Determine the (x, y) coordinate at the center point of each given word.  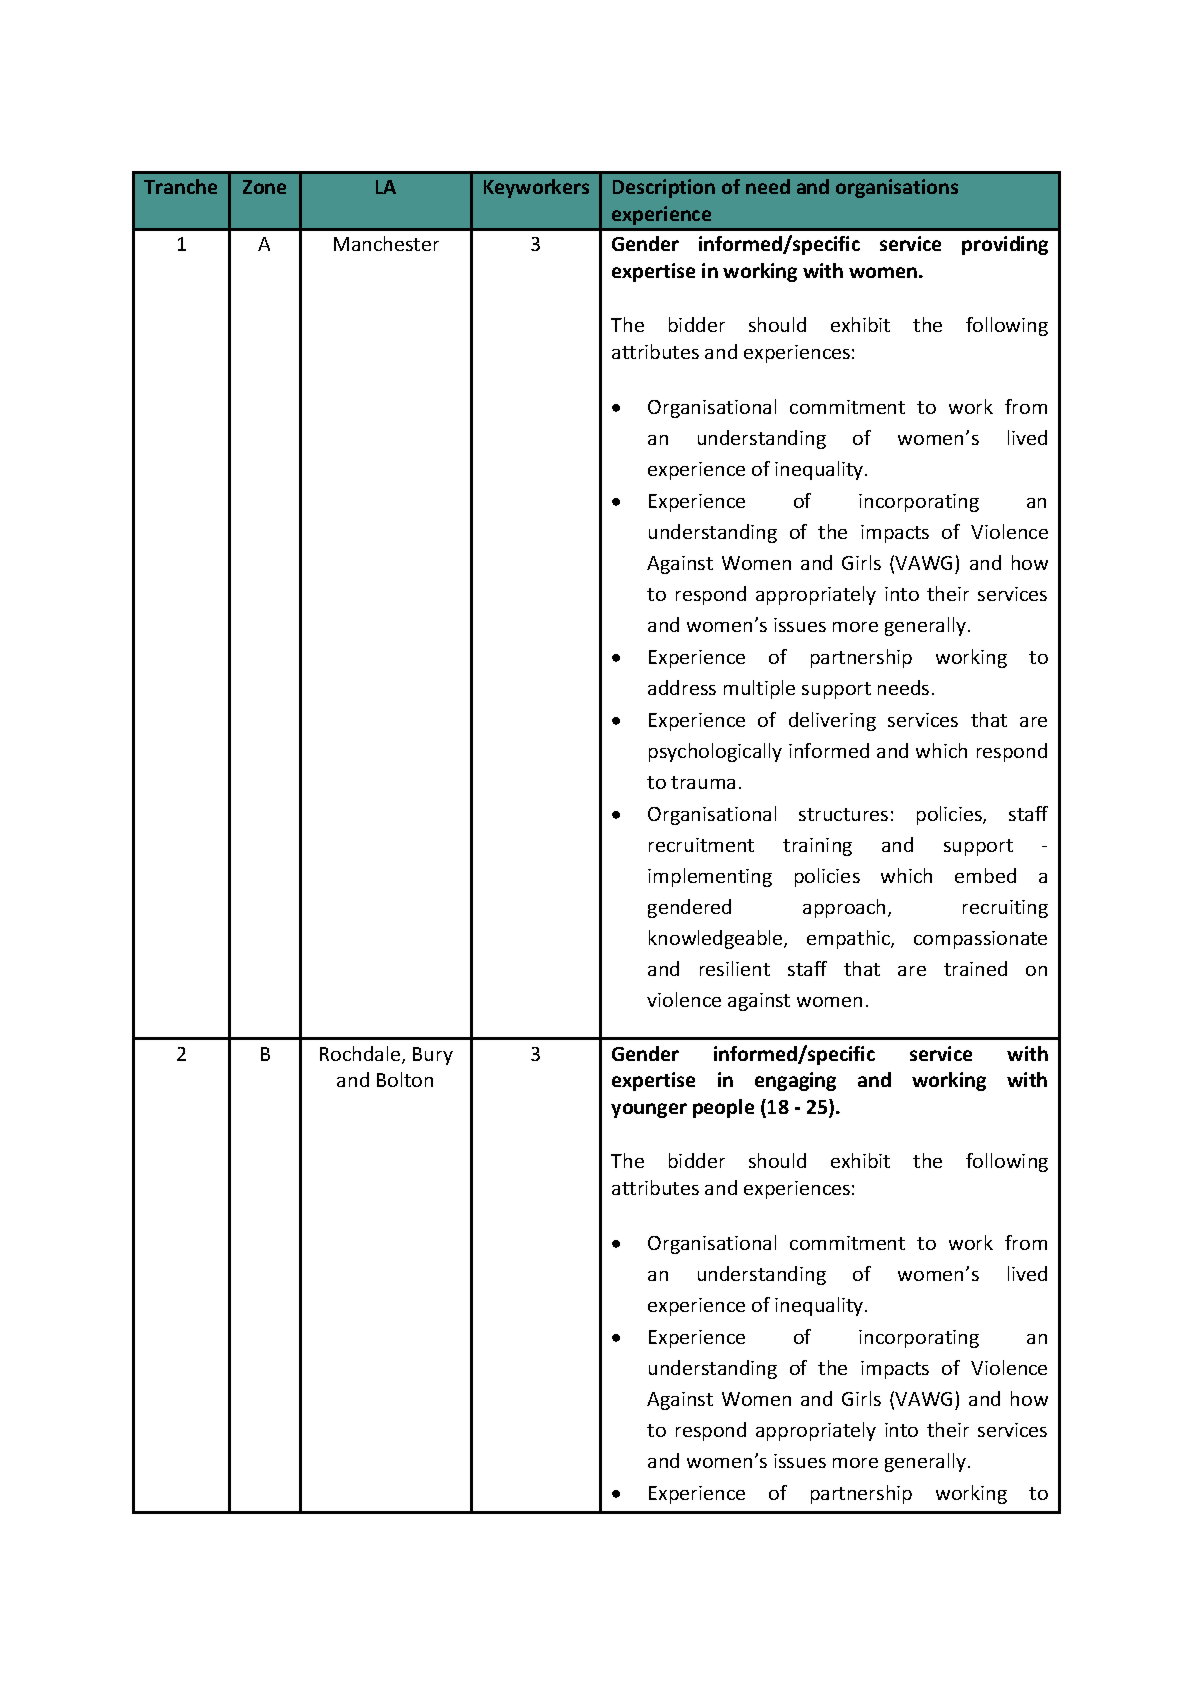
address (682, 687)
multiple (759, 689)
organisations (897, 188)
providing (1005, 245)
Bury (433, 1056)
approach (844, 908)
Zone (264, 187)
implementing (710, 877)
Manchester (386, 243)
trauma (703, 782)
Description (664, 188)
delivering (832, 721)
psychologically (715, 752)
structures (843, 814)
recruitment (701, 845)
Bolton (405, 1079)
